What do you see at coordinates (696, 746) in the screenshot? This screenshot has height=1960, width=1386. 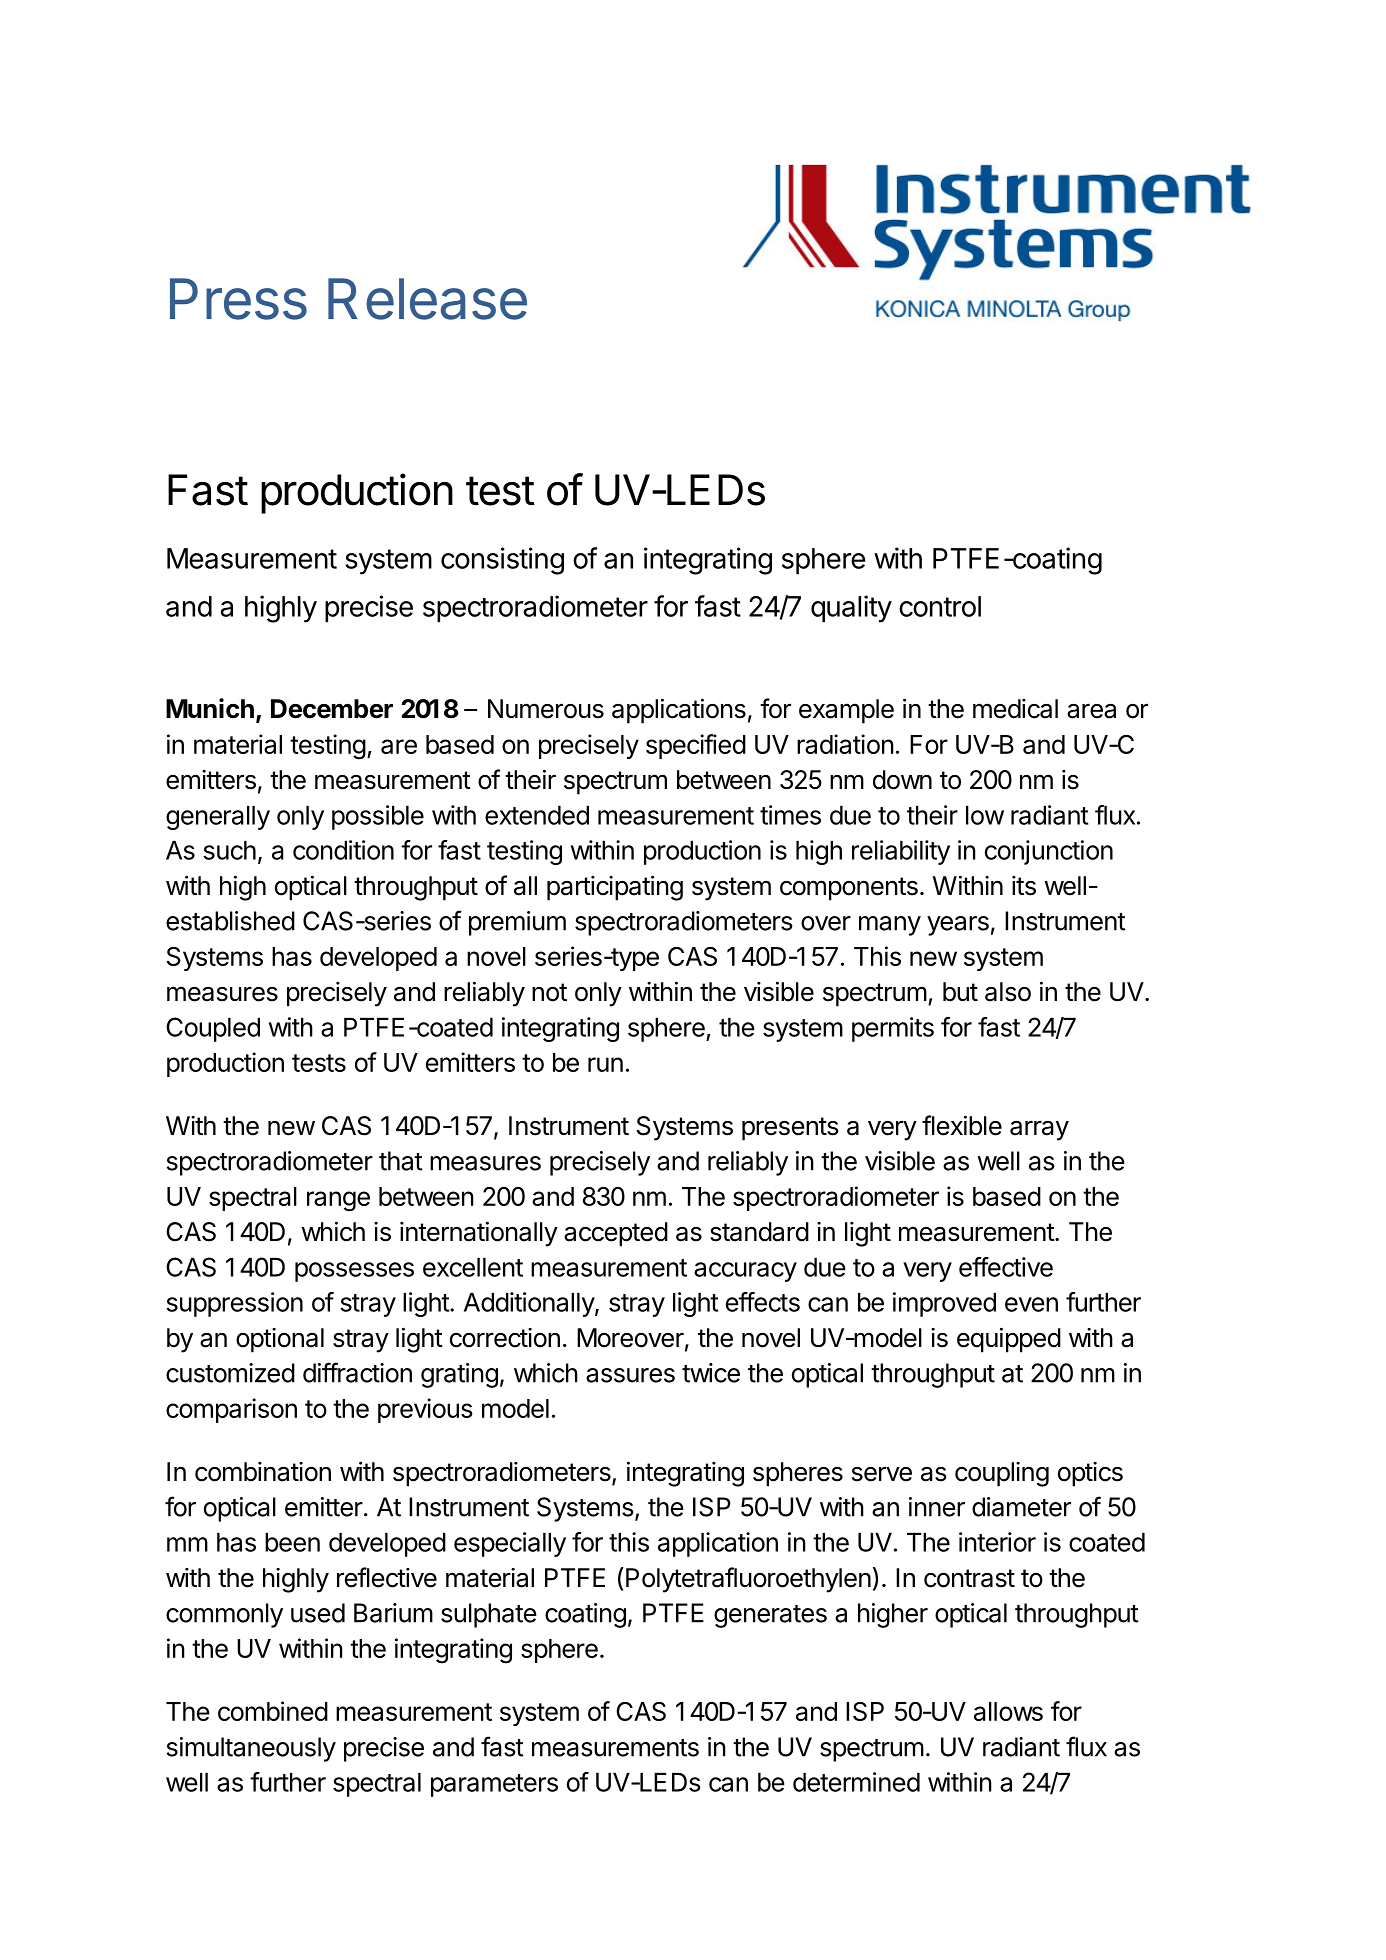 I see `specified` at bounding box center [696, 746].
